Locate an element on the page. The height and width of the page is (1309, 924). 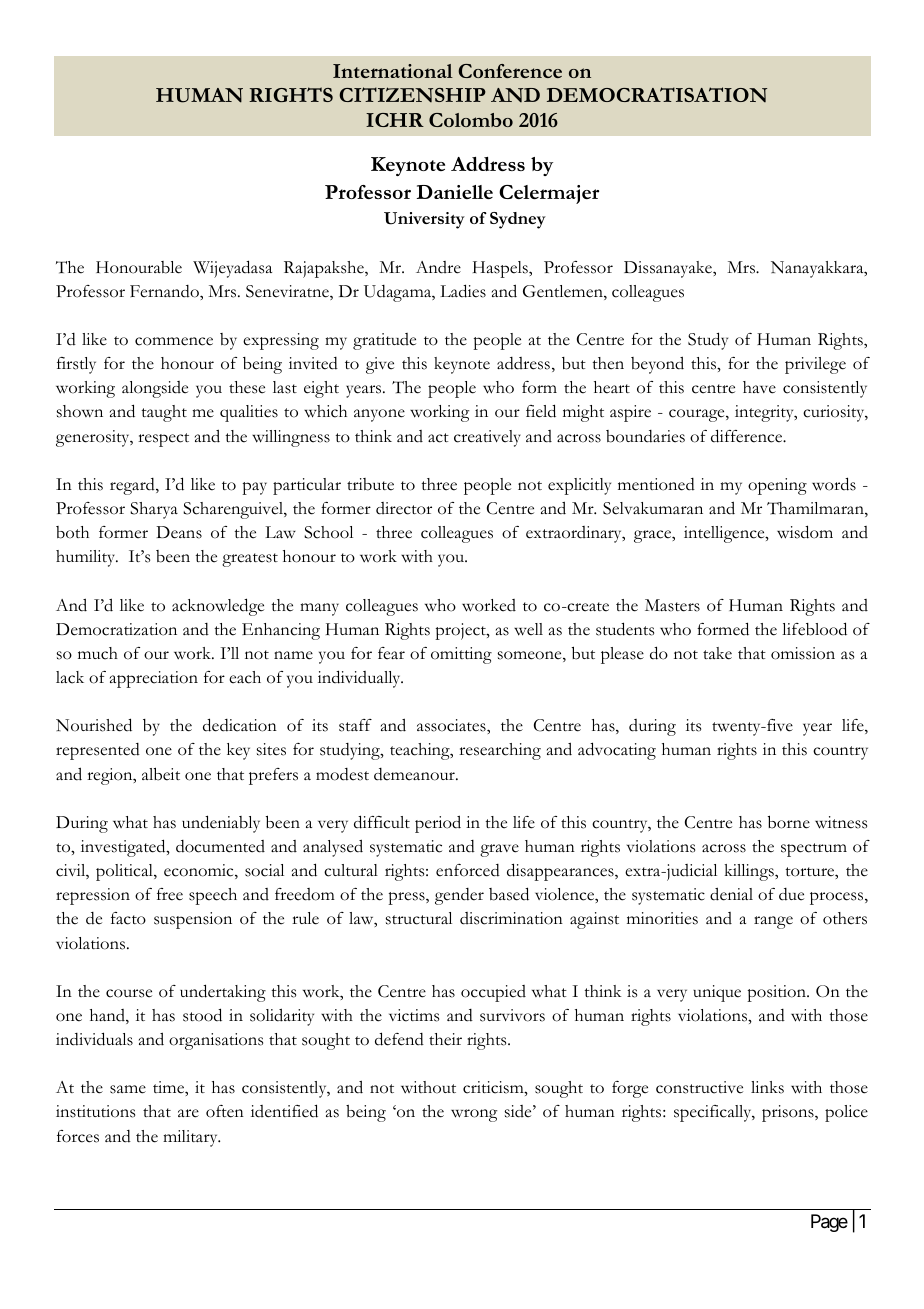
commence is located at coordinates (174, 341).
